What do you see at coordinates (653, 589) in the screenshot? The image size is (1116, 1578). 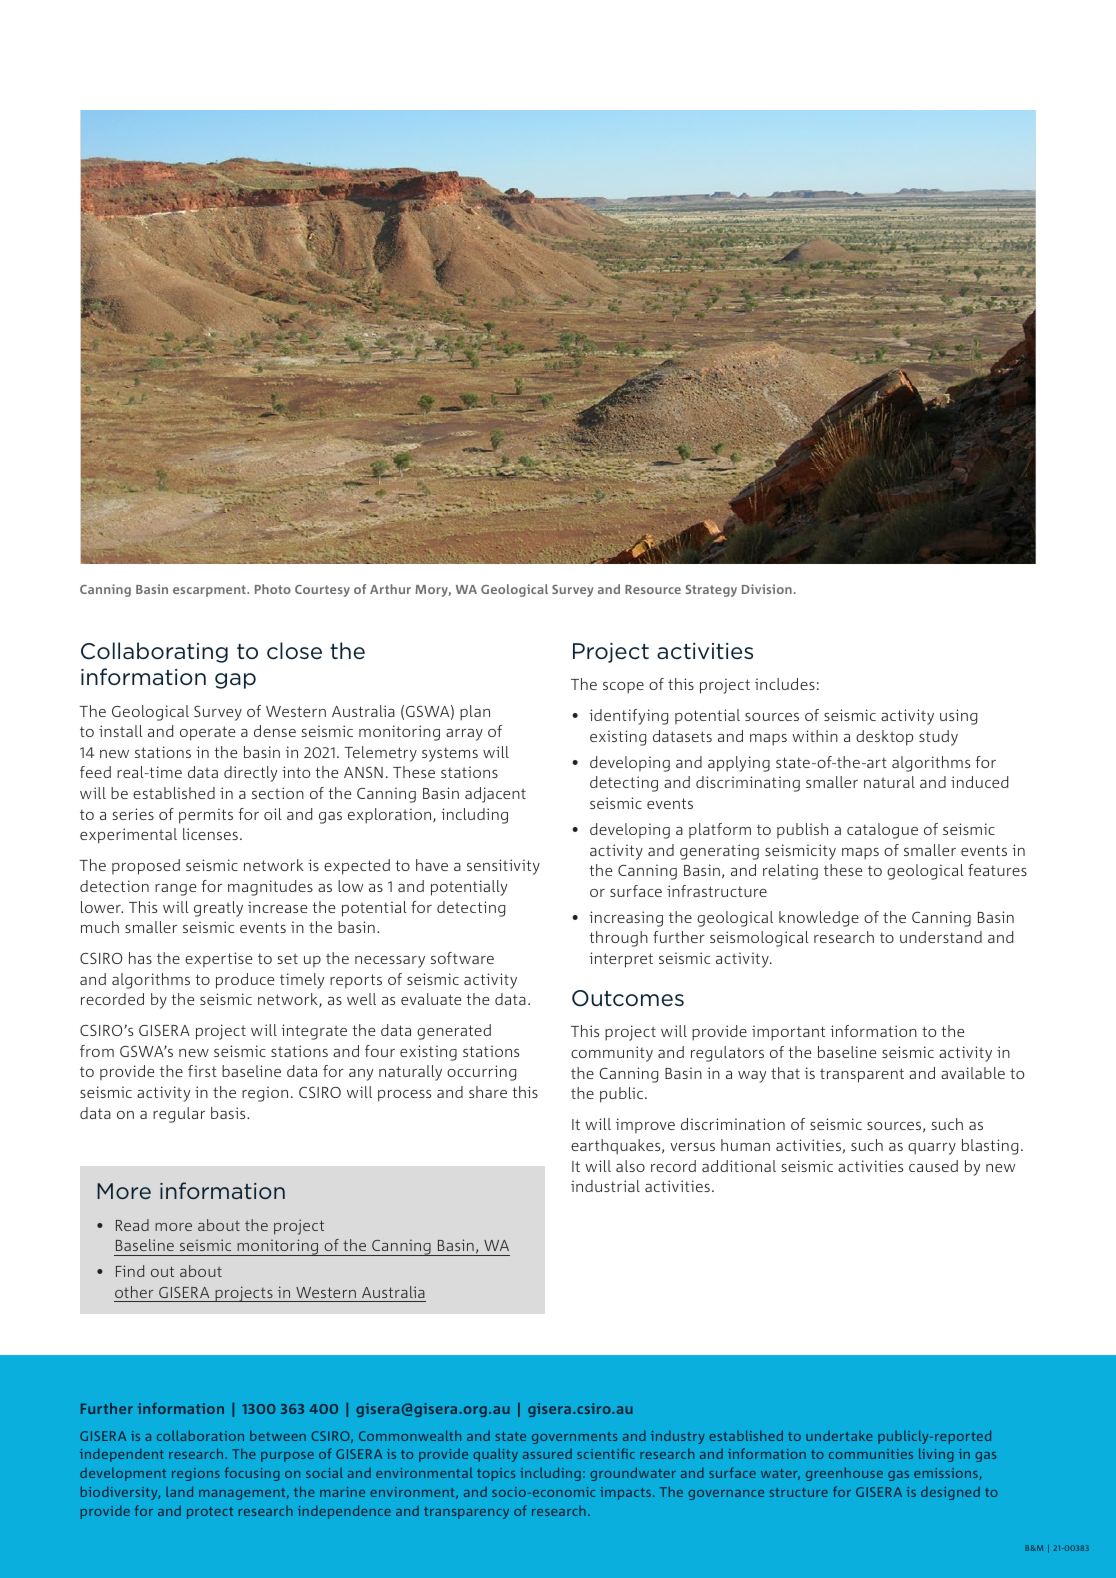 I see `Resource` at bounding box center [653, 589].
